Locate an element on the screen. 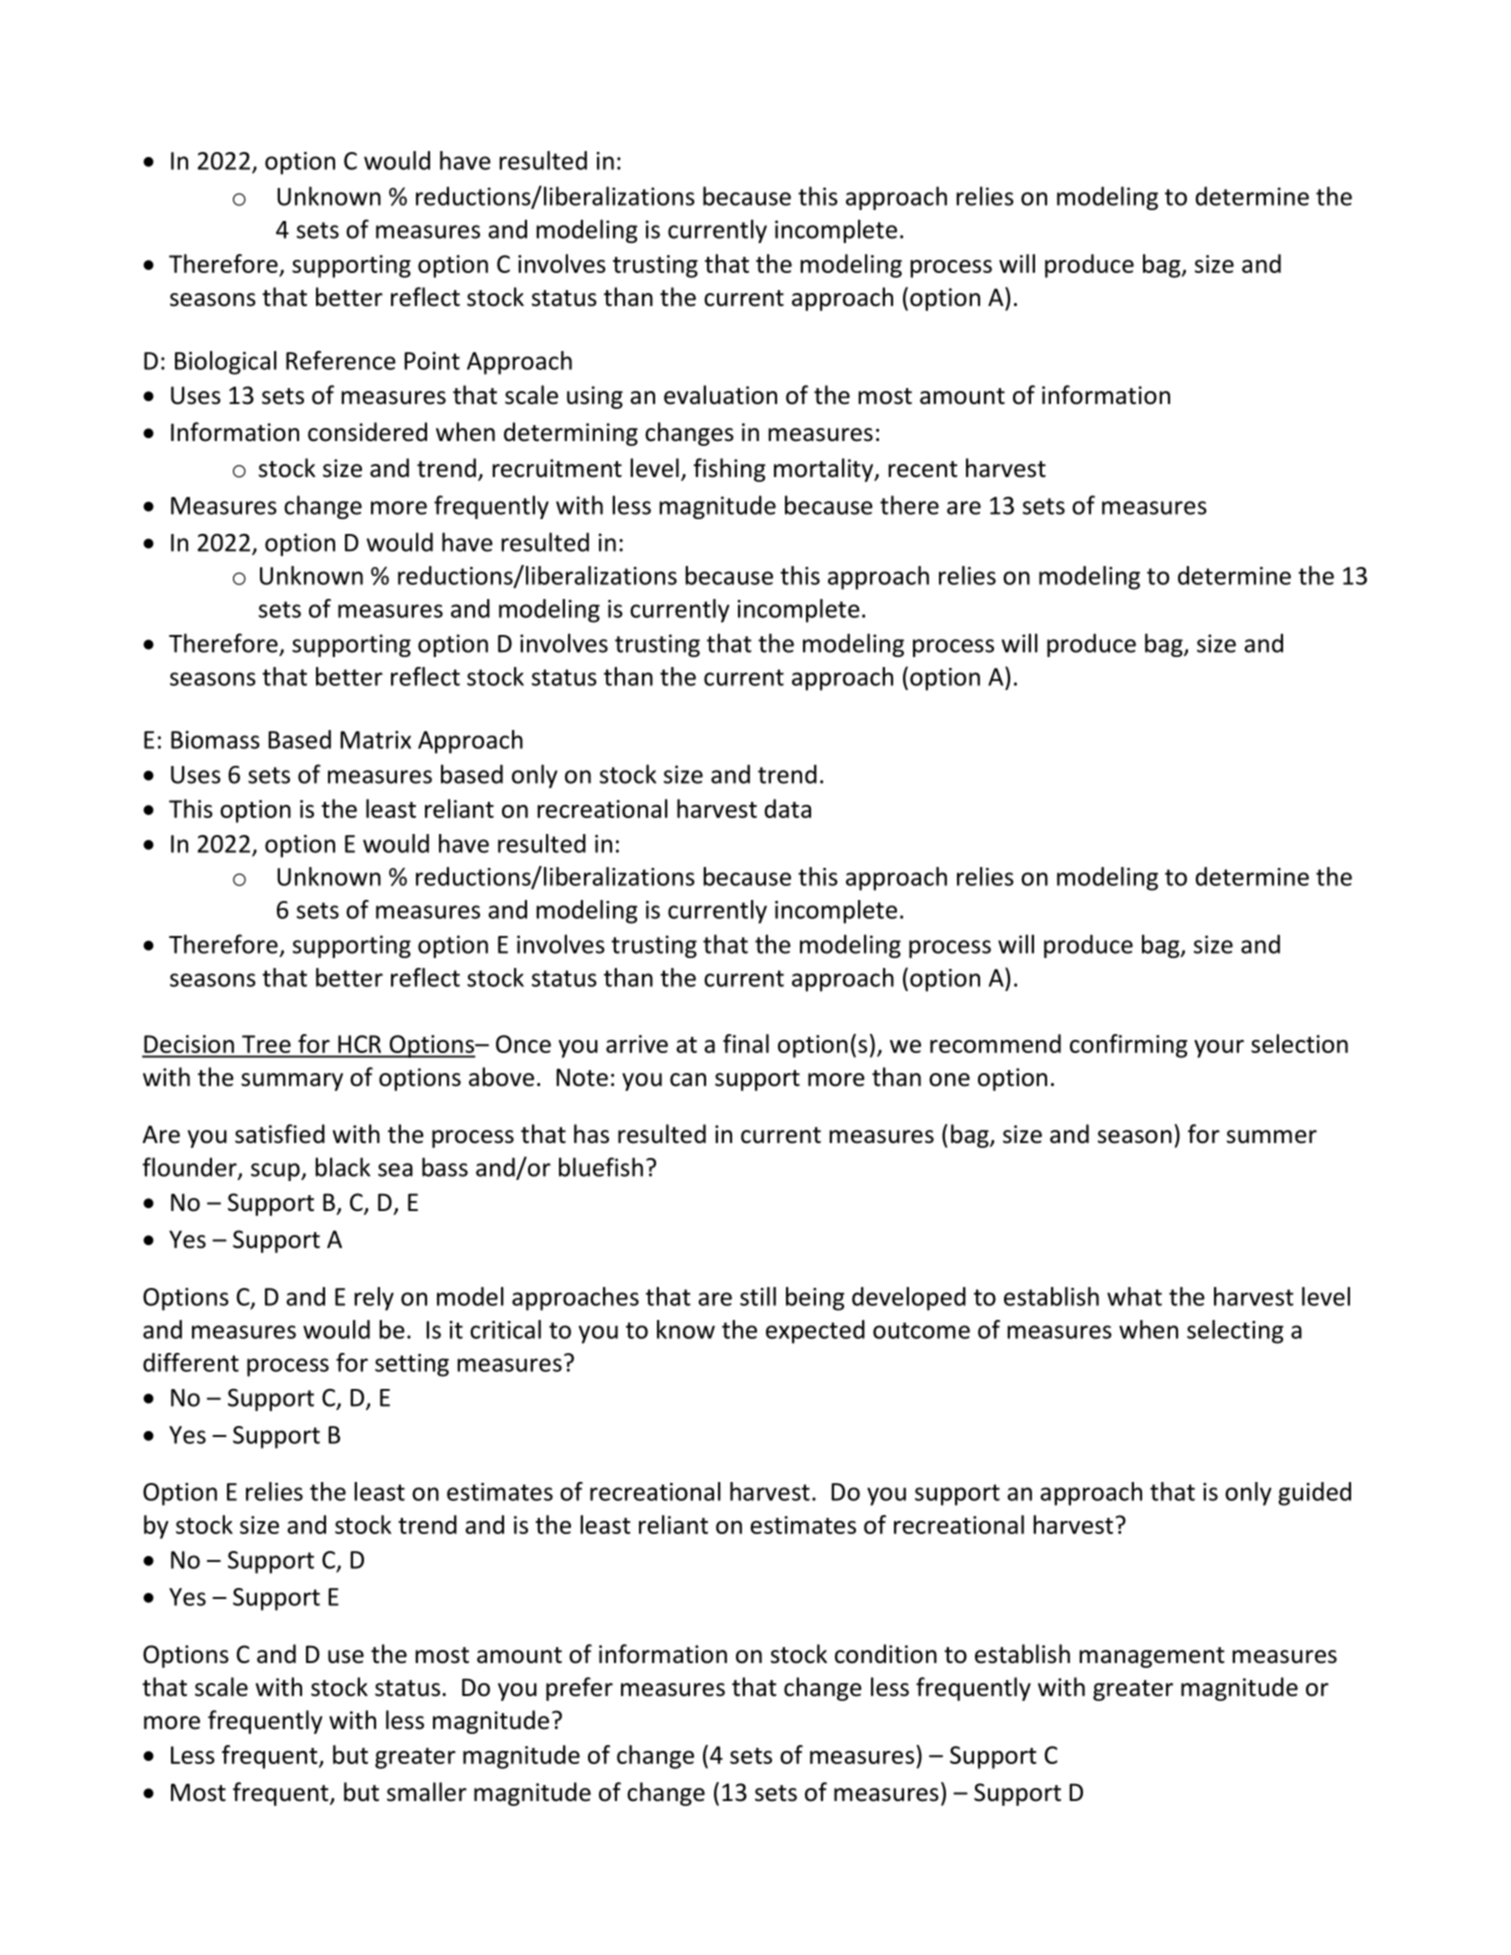 The image size is (1511, 1955). recent is located at coordinates (923, 469).
